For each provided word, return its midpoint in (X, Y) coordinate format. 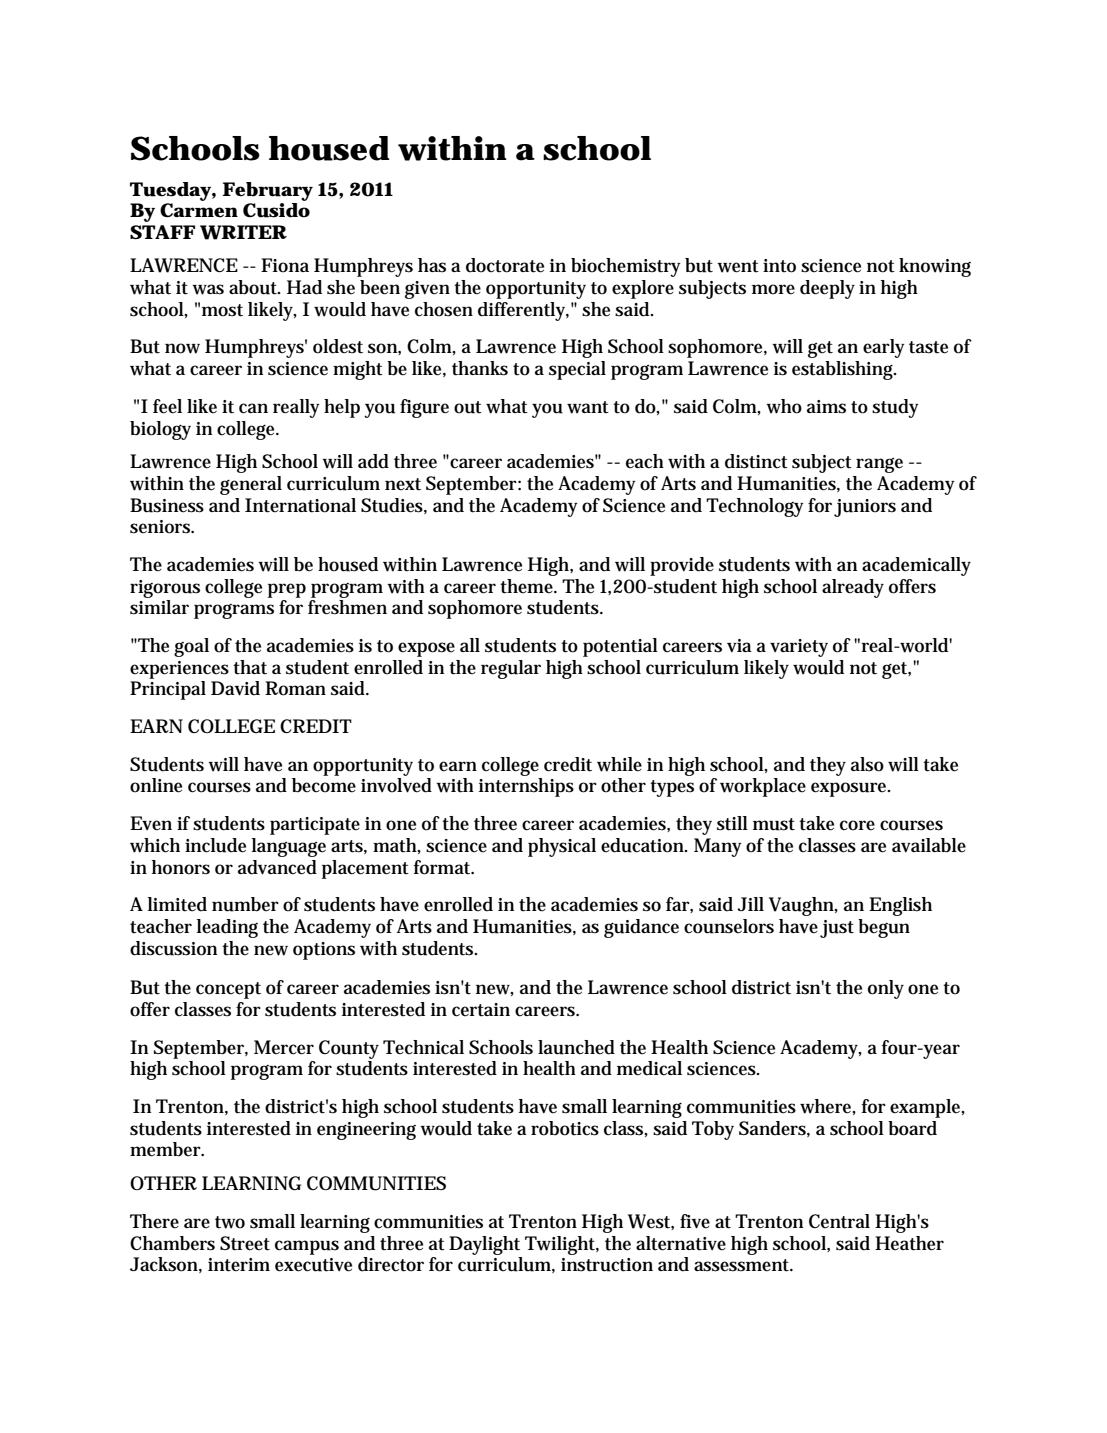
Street (245, 1243)
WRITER (243, 232)
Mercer (284, 1047)
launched (576, 1047)
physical (562, 847)
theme (528, 586)
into (779, 266)
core (857, 825)
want (588, 407)
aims (826, 407)
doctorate (505, 265)
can (253, 408)
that (250, 667)
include (215, 845)
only (886, 989)
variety (799, 648)
